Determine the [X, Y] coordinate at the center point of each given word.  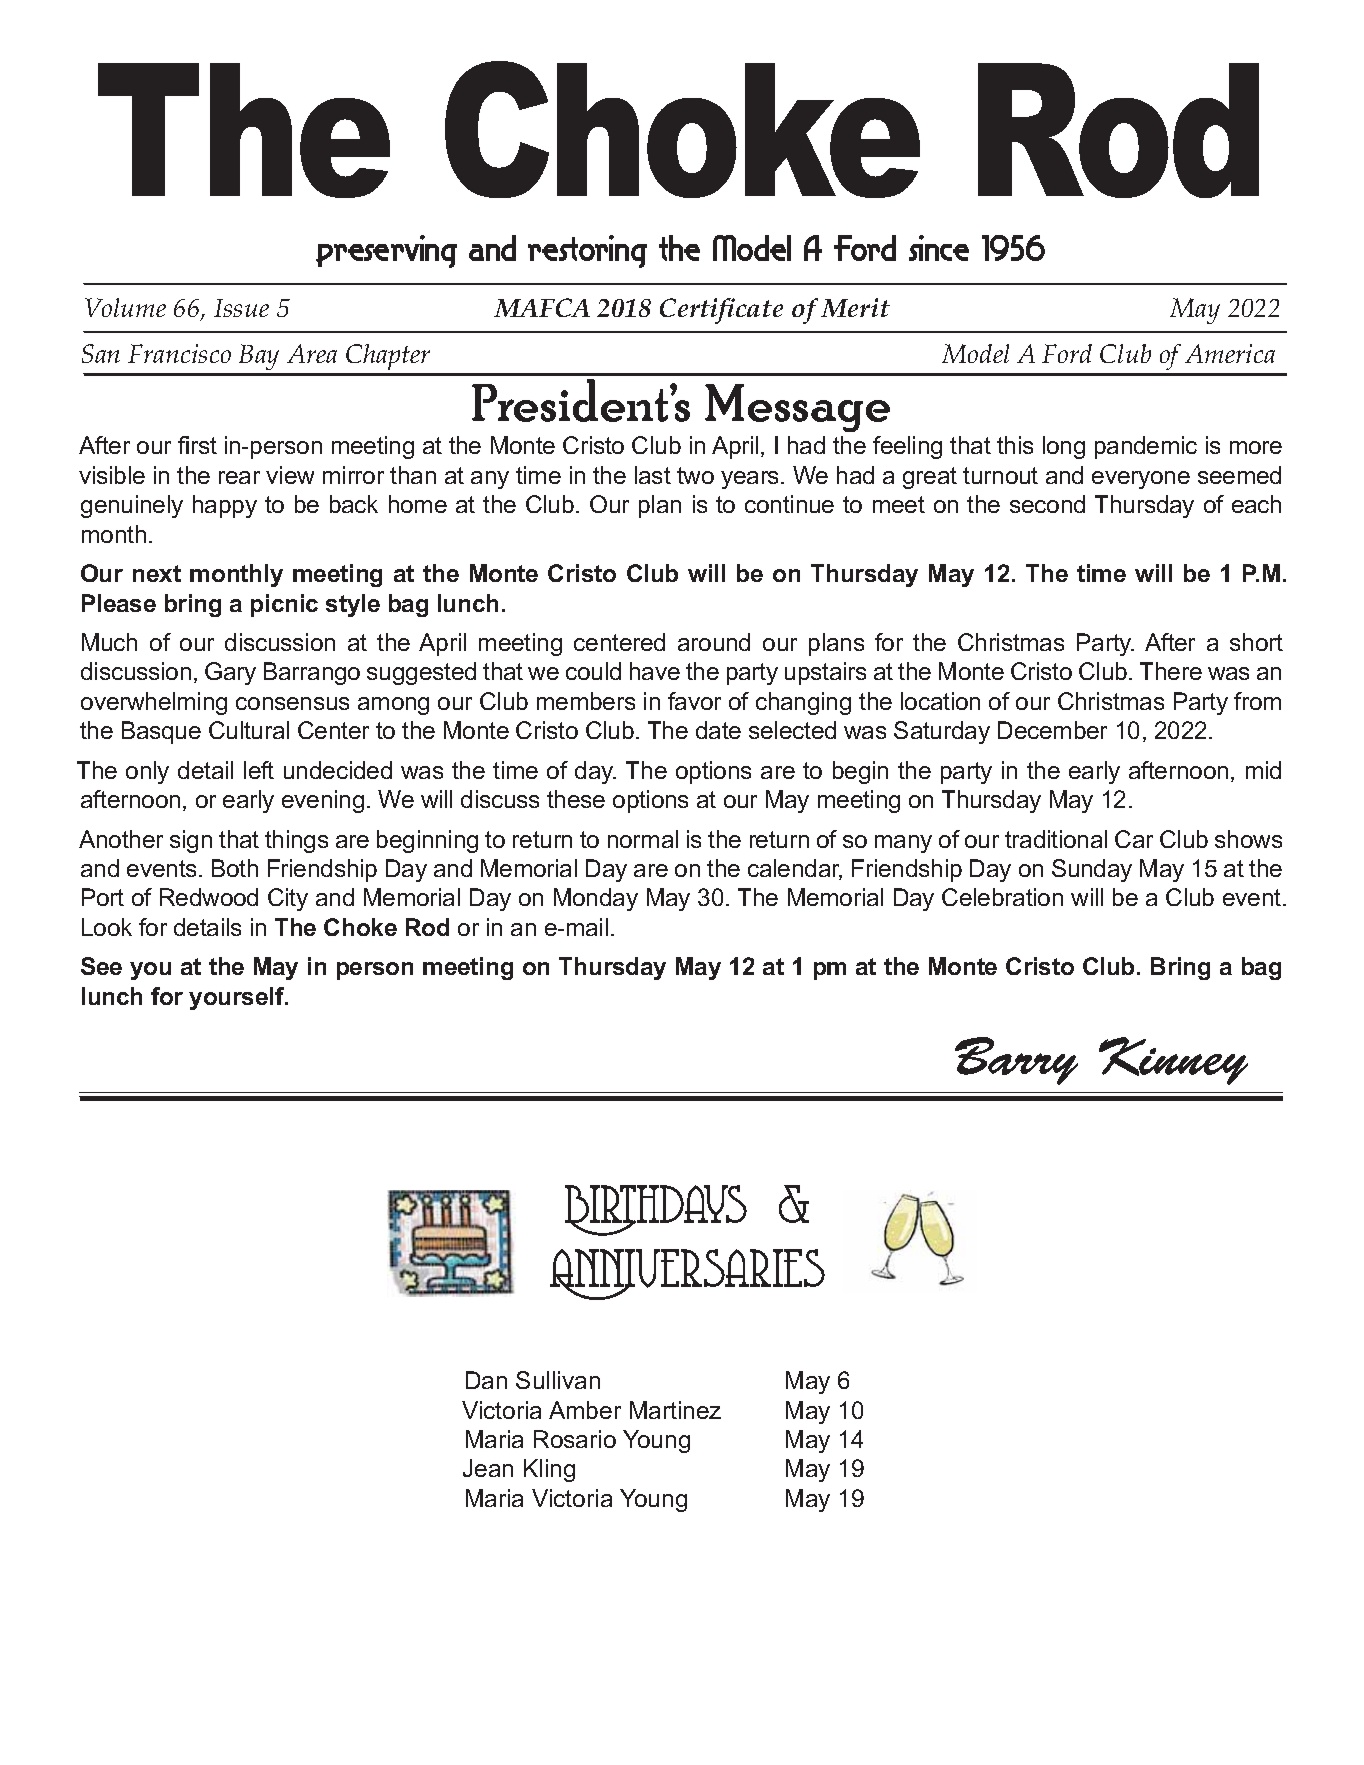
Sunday [1092, 870]
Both [235, 868]
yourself [238, 998]
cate [759, 308]
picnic [284, 605]
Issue [241, 308]
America [1230, 353]
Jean [488, 1468]
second [1047, 504]
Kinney [1173, 1061]
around [714, 642]
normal [643, 839]
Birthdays [656, 1210]
